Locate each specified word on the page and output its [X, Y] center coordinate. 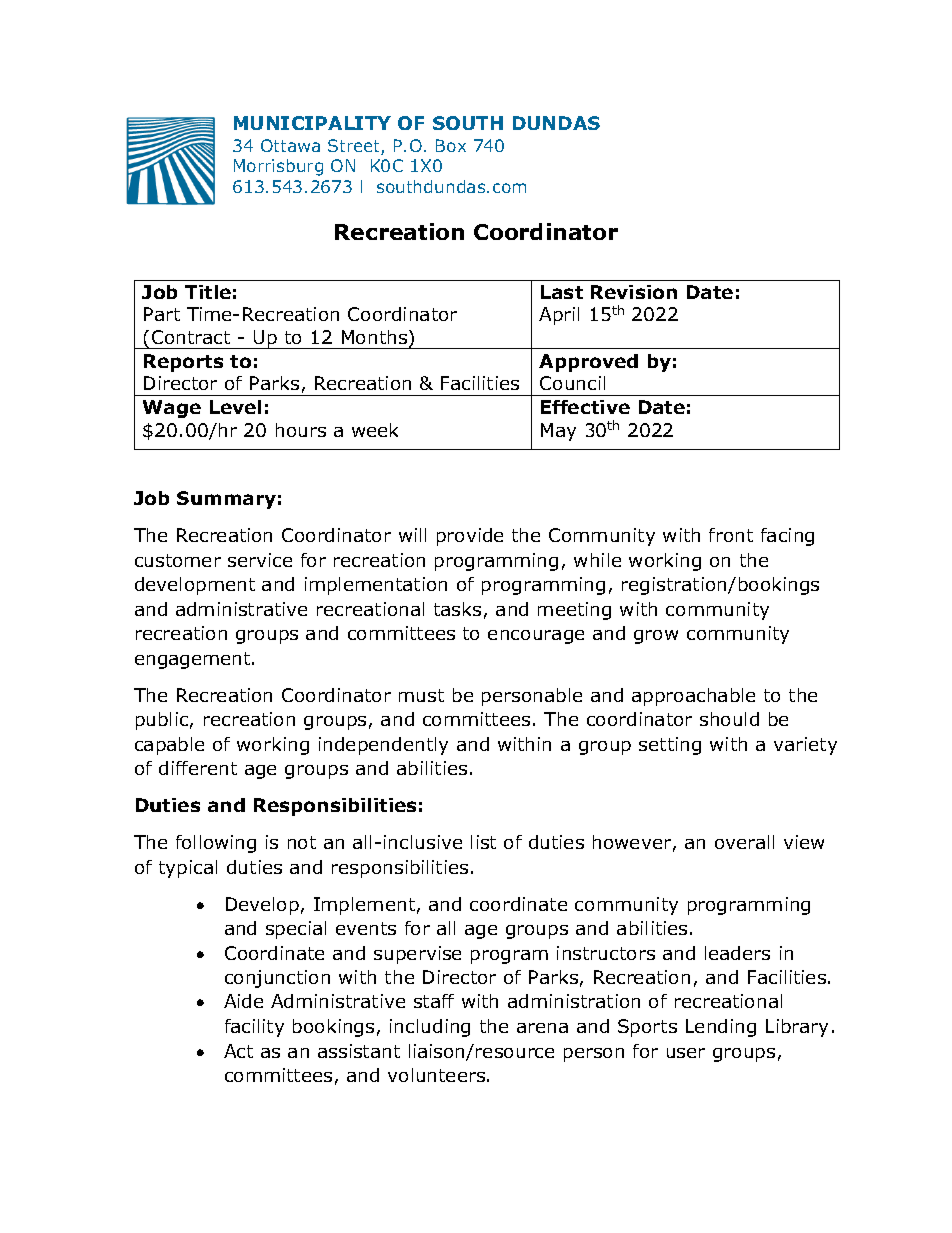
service [260, 560]
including [430, 1028]
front [731, 535]
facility [254, 1028]
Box [451, 145]
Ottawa [290, 145]
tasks [457, 609]
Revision [634, 292]
